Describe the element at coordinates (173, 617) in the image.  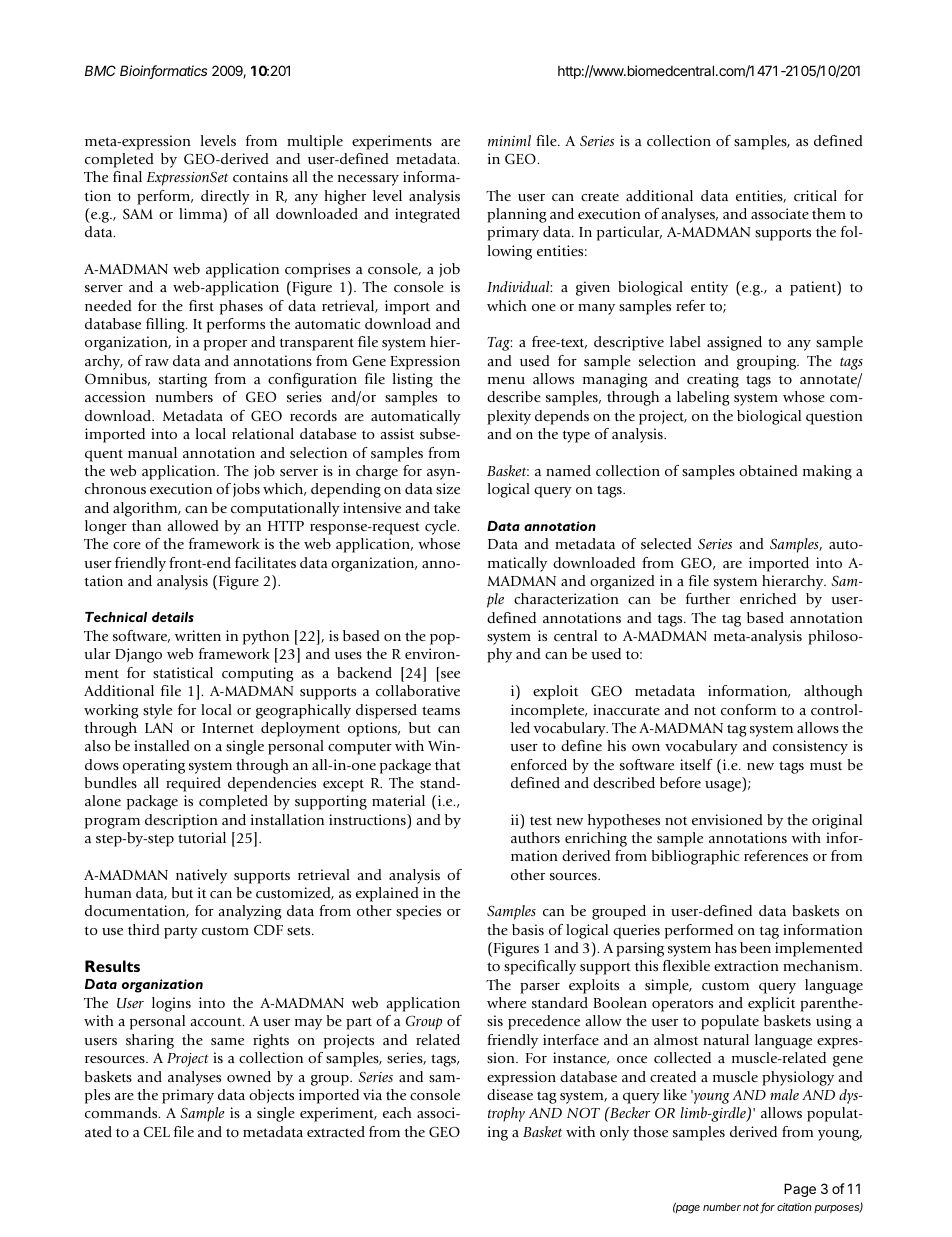
I see `details` at that location.
